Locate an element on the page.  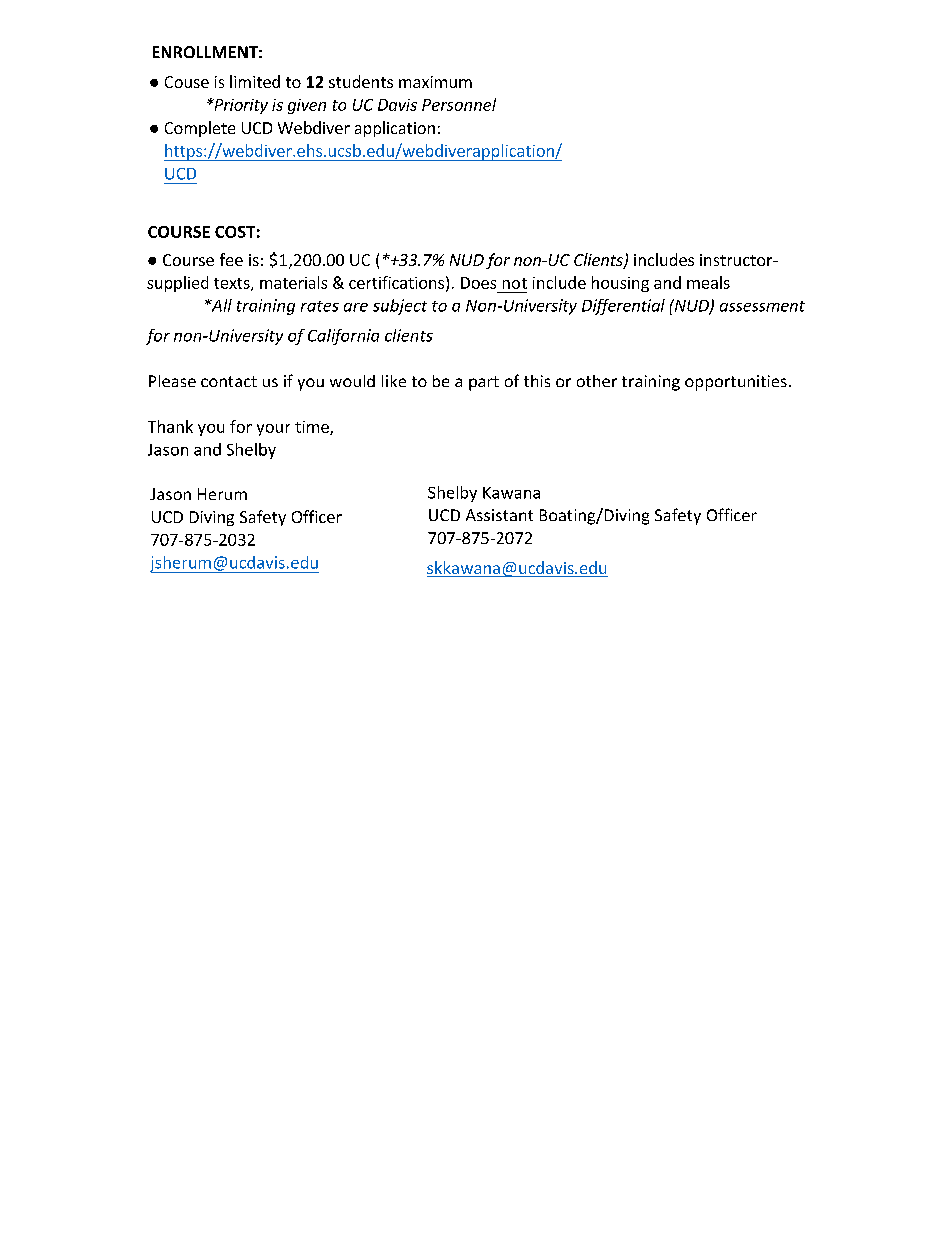
contact is located at coordinates (229, 381).
